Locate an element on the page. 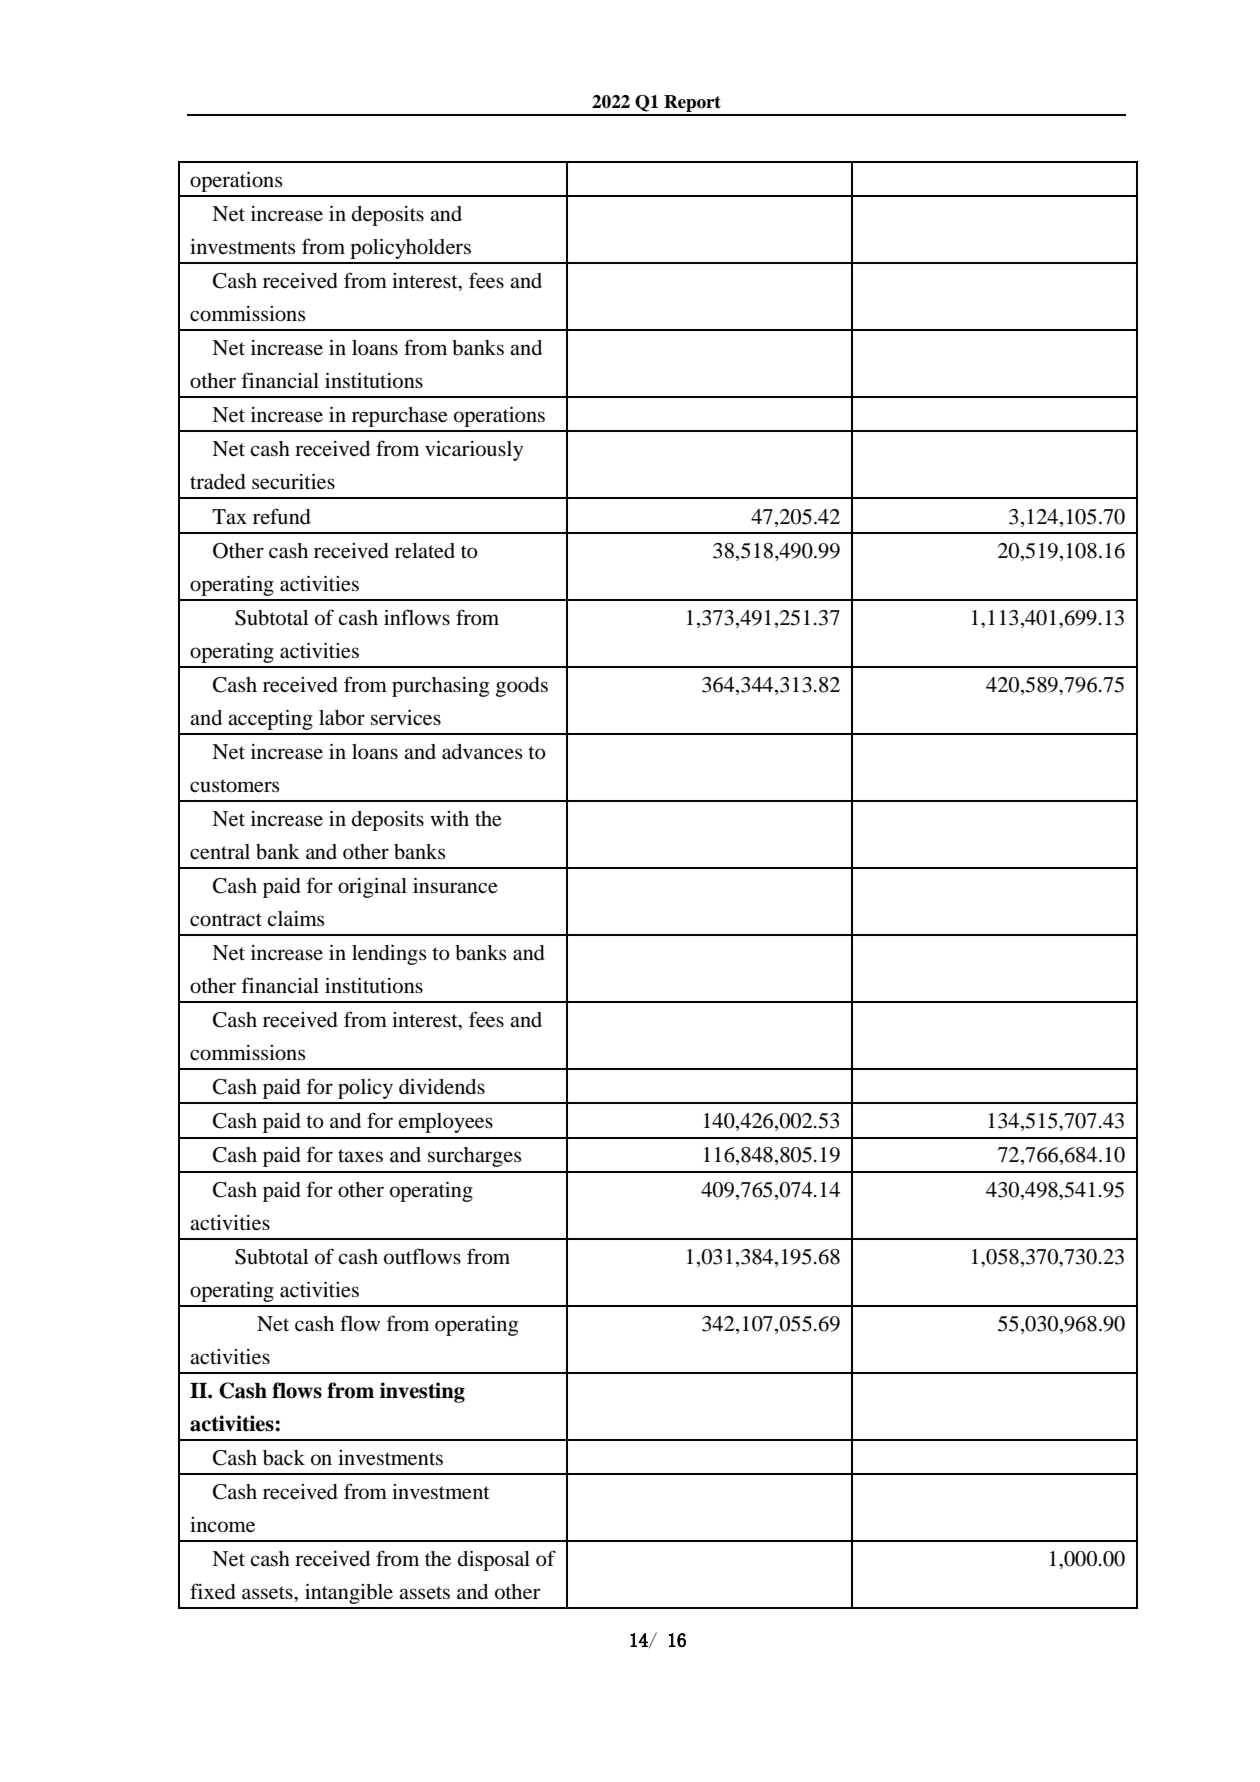 The width and height of the image is (1260, 1782). disposal is located at coordinates (494, 1560).
